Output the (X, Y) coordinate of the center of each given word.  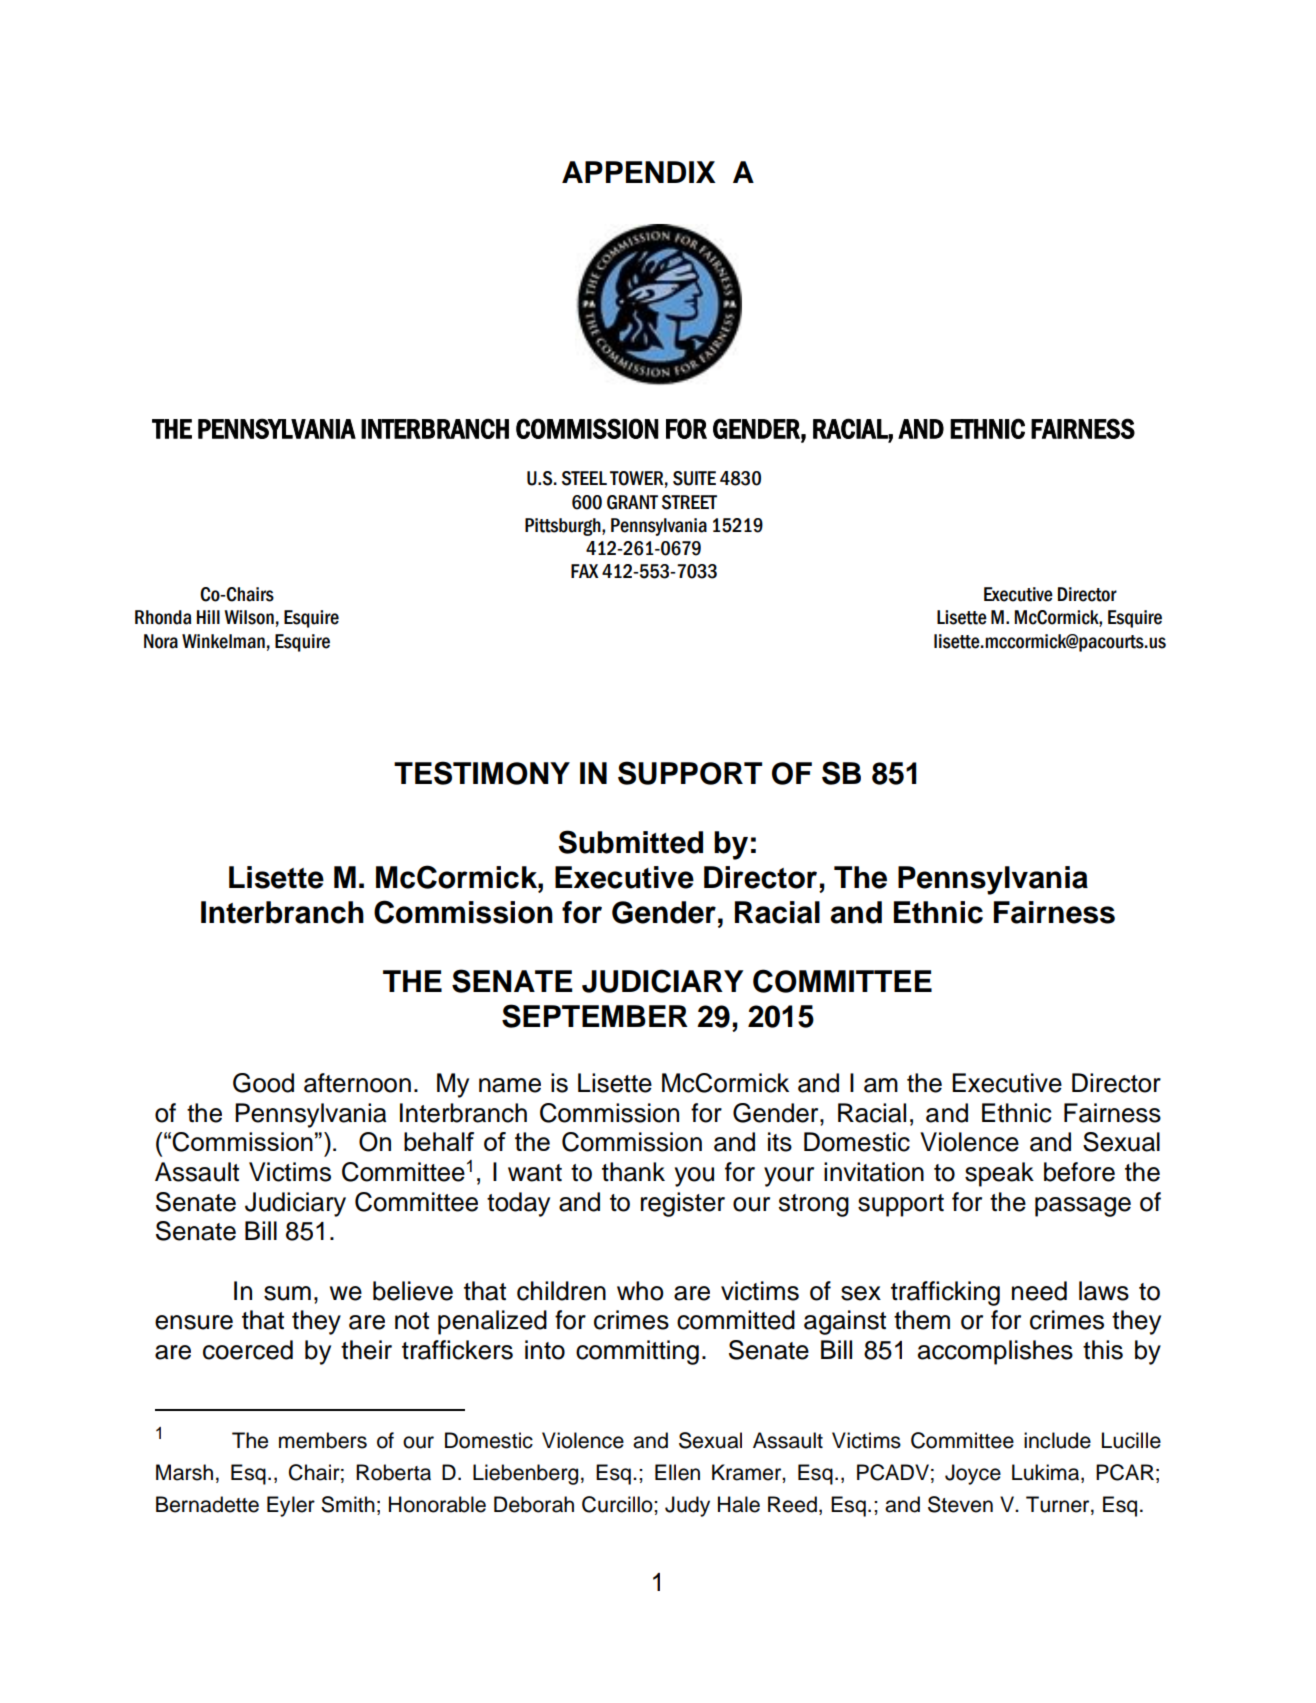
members (323, 1440)
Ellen (677, 1472)
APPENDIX (639, 172)
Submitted (630, 842)
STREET (689, 502)
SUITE (694, 478)
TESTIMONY (482, 773)
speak (999, 1174)
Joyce (973, 1474)
